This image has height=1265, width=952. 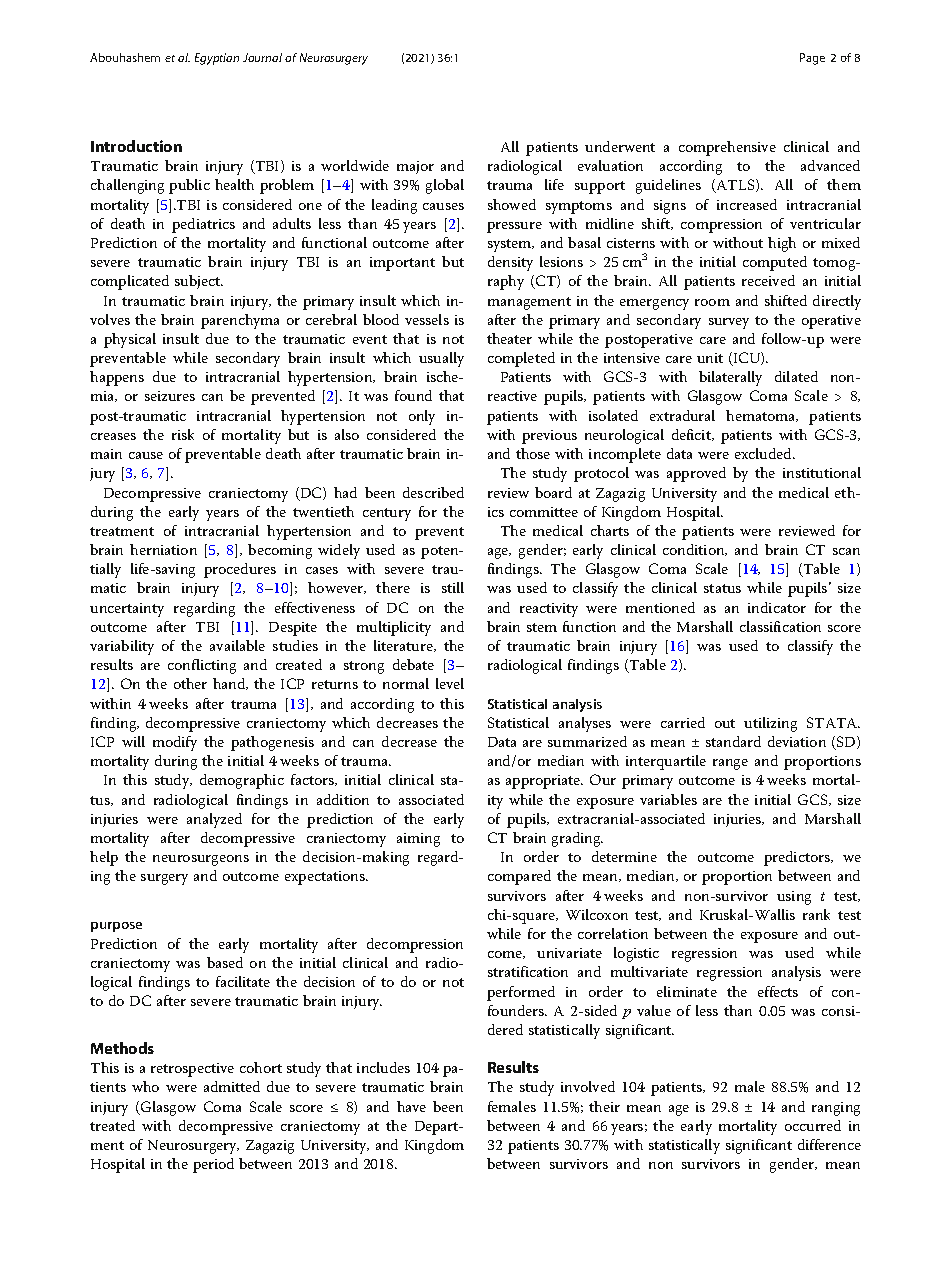 What do you see at coordinates (441, 359) in the image?
I see `usually` at bounding box center [441, 359].
